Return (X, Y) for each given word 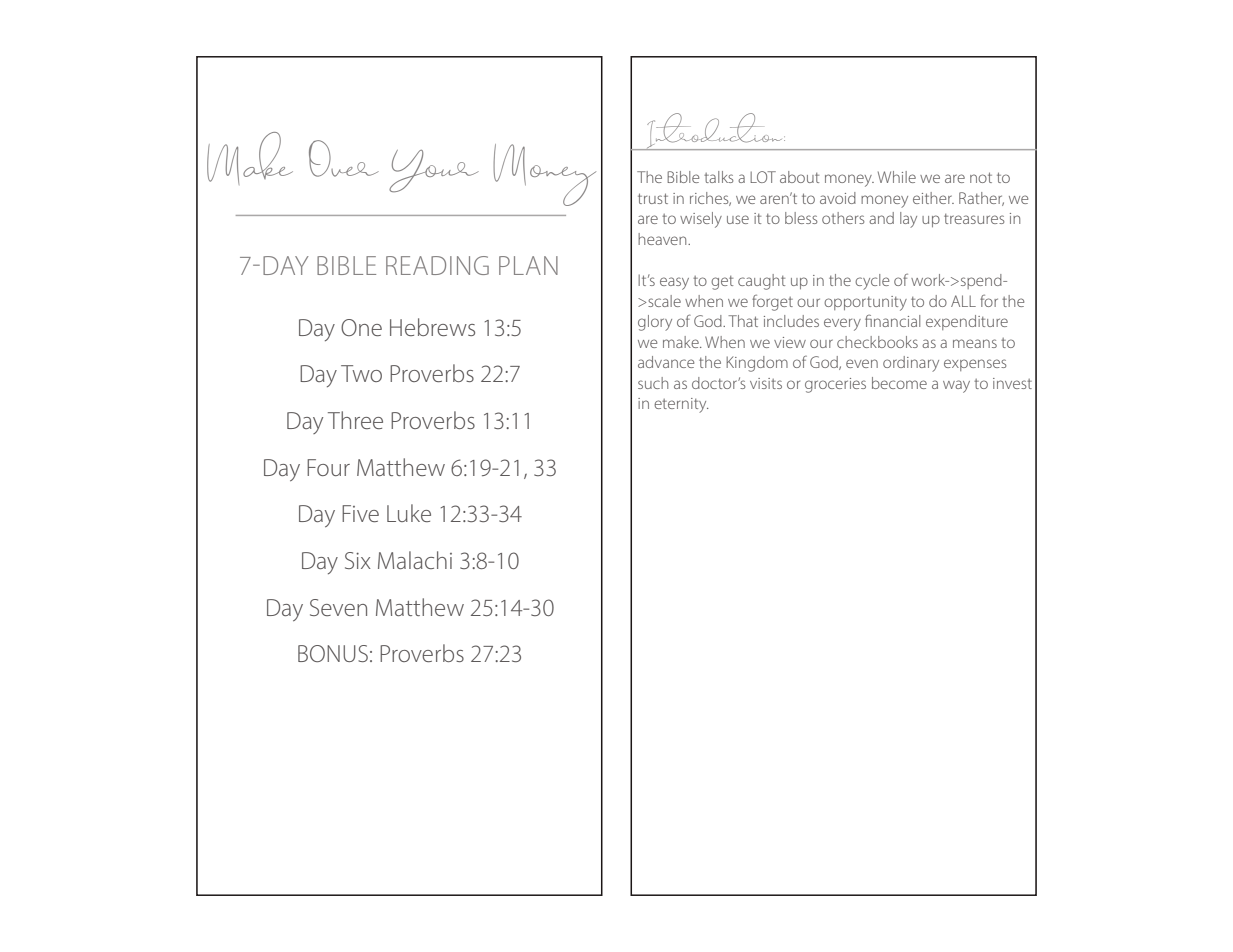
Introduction (714, 131)
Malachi (415, 560)
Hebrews (432, 327)
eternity (681, 405)
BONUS (333, 653)
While (897, 177)
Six (358, 560)
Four (328, 467)
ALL (963, 301)
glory (655, 323)
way (956, 386)
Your (434, 171)
